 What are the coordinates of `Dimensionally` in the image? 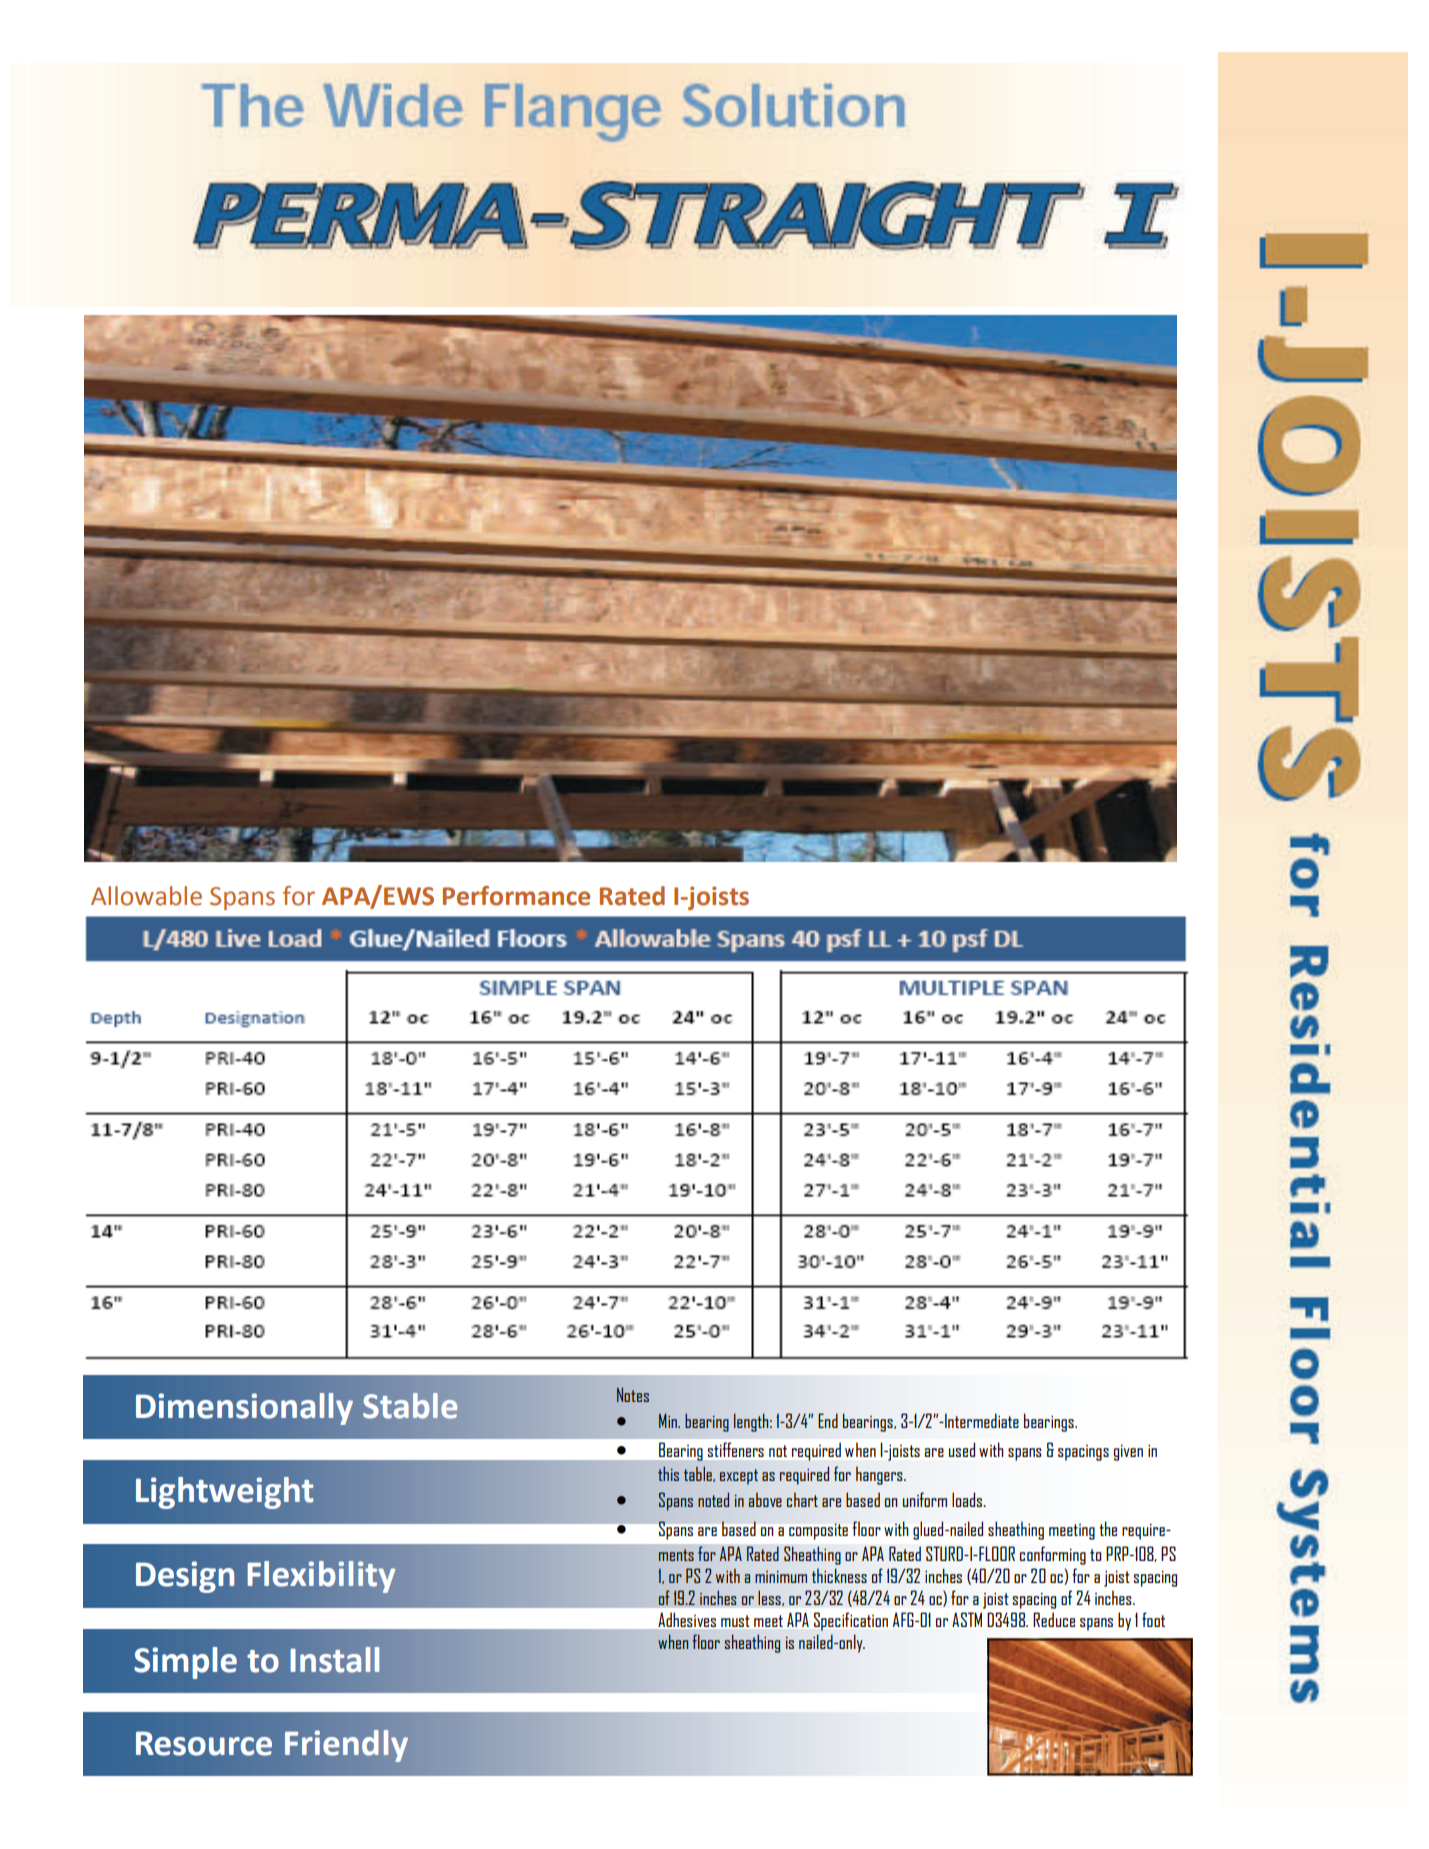 It's located at (244, 1409).
